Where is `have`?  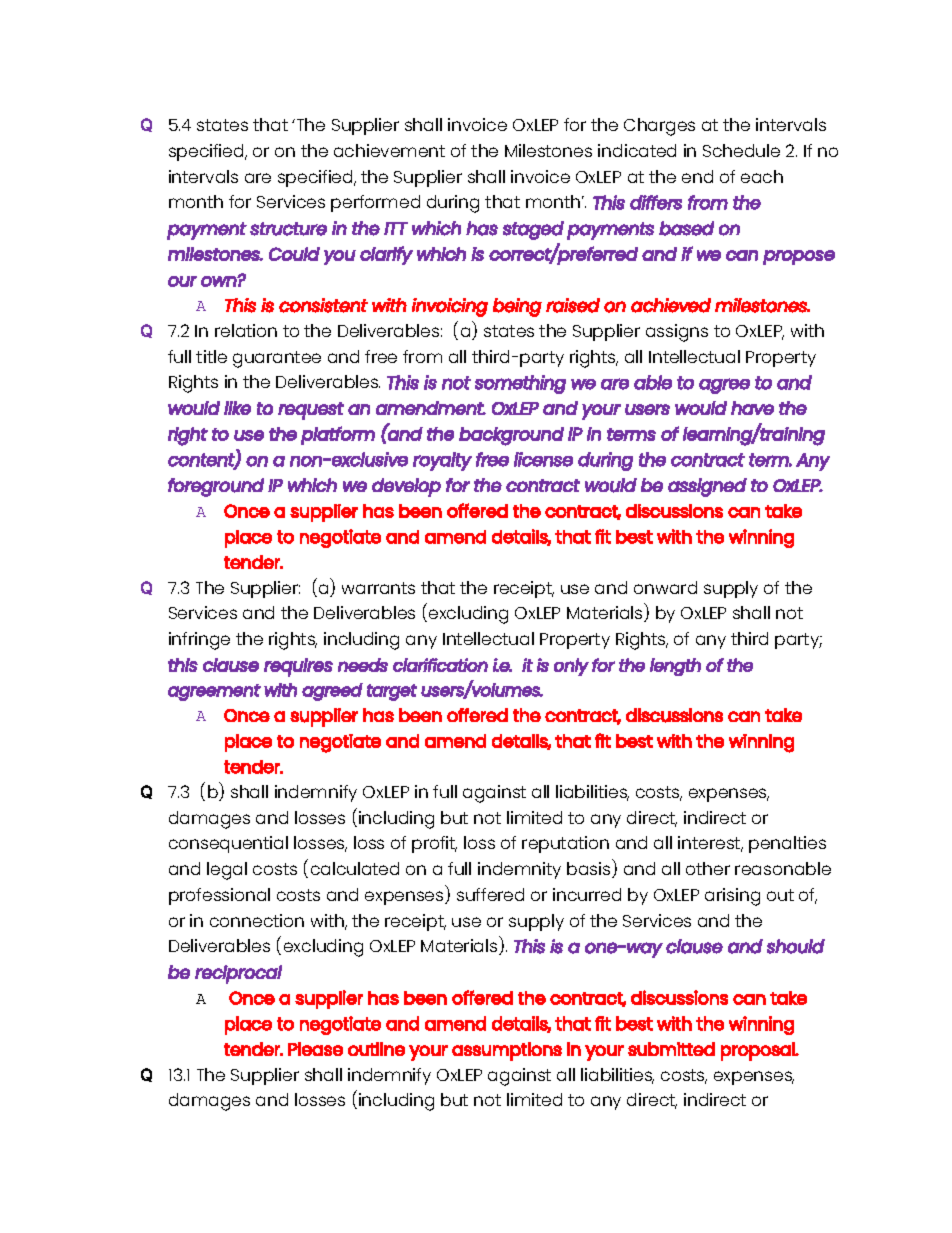 have is located at coordinates (752, 408).
